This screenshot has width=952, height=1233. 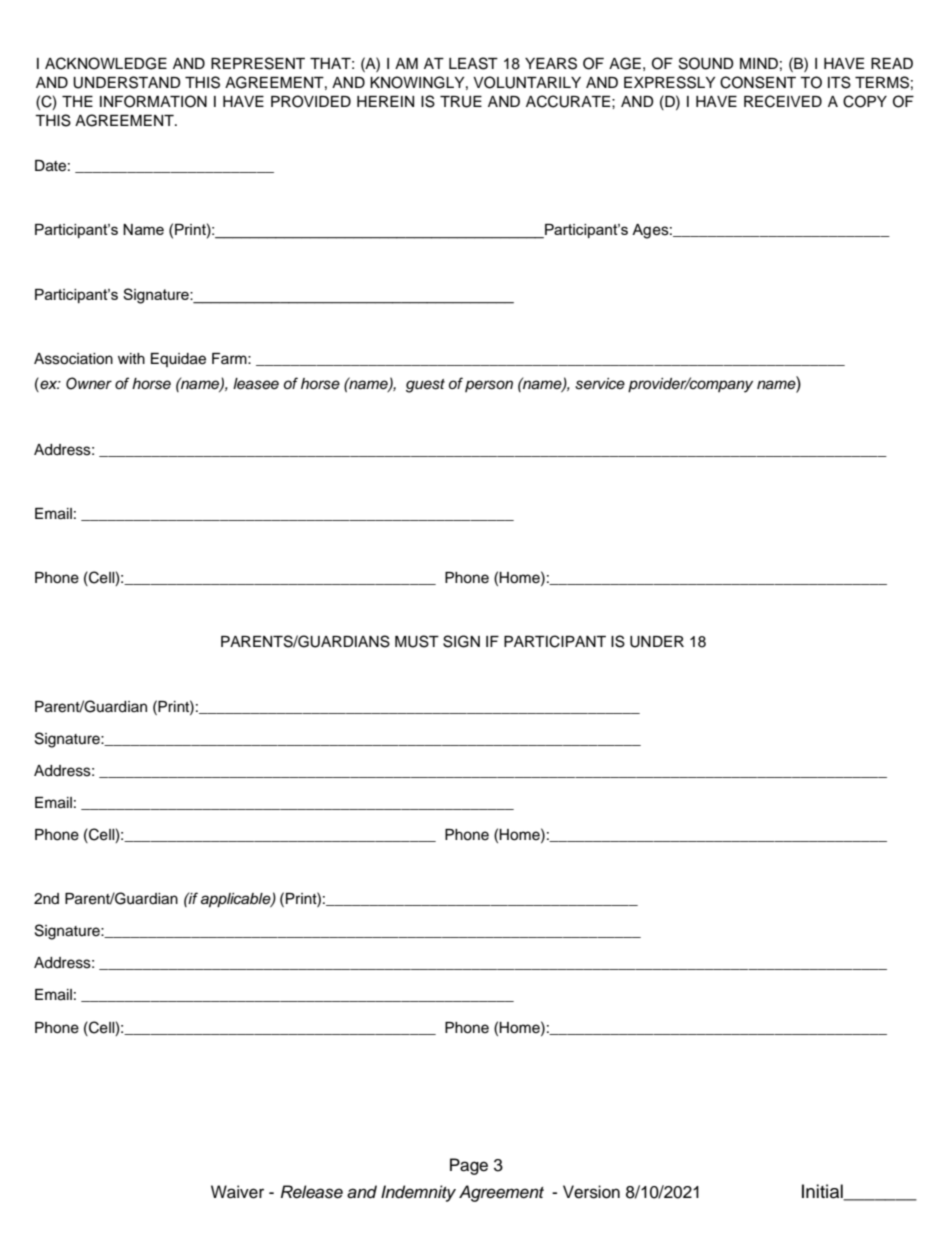 What do you see at coordinates (865, 101) in the screenshot?
I see `COPY` at bounding box center [865, 101].
